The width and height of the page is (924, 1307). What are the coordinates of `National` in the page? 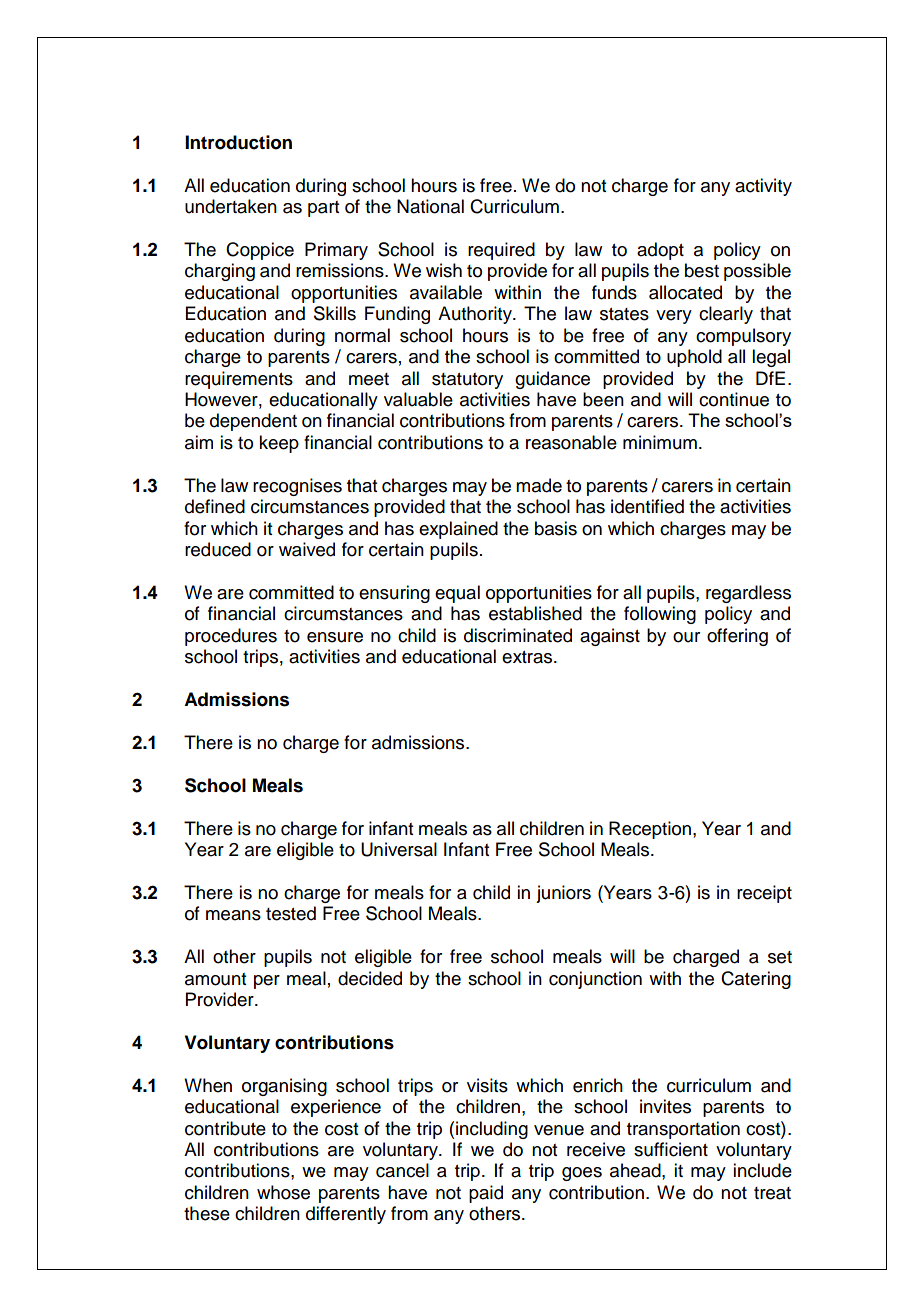 It's located at (430, 206).
